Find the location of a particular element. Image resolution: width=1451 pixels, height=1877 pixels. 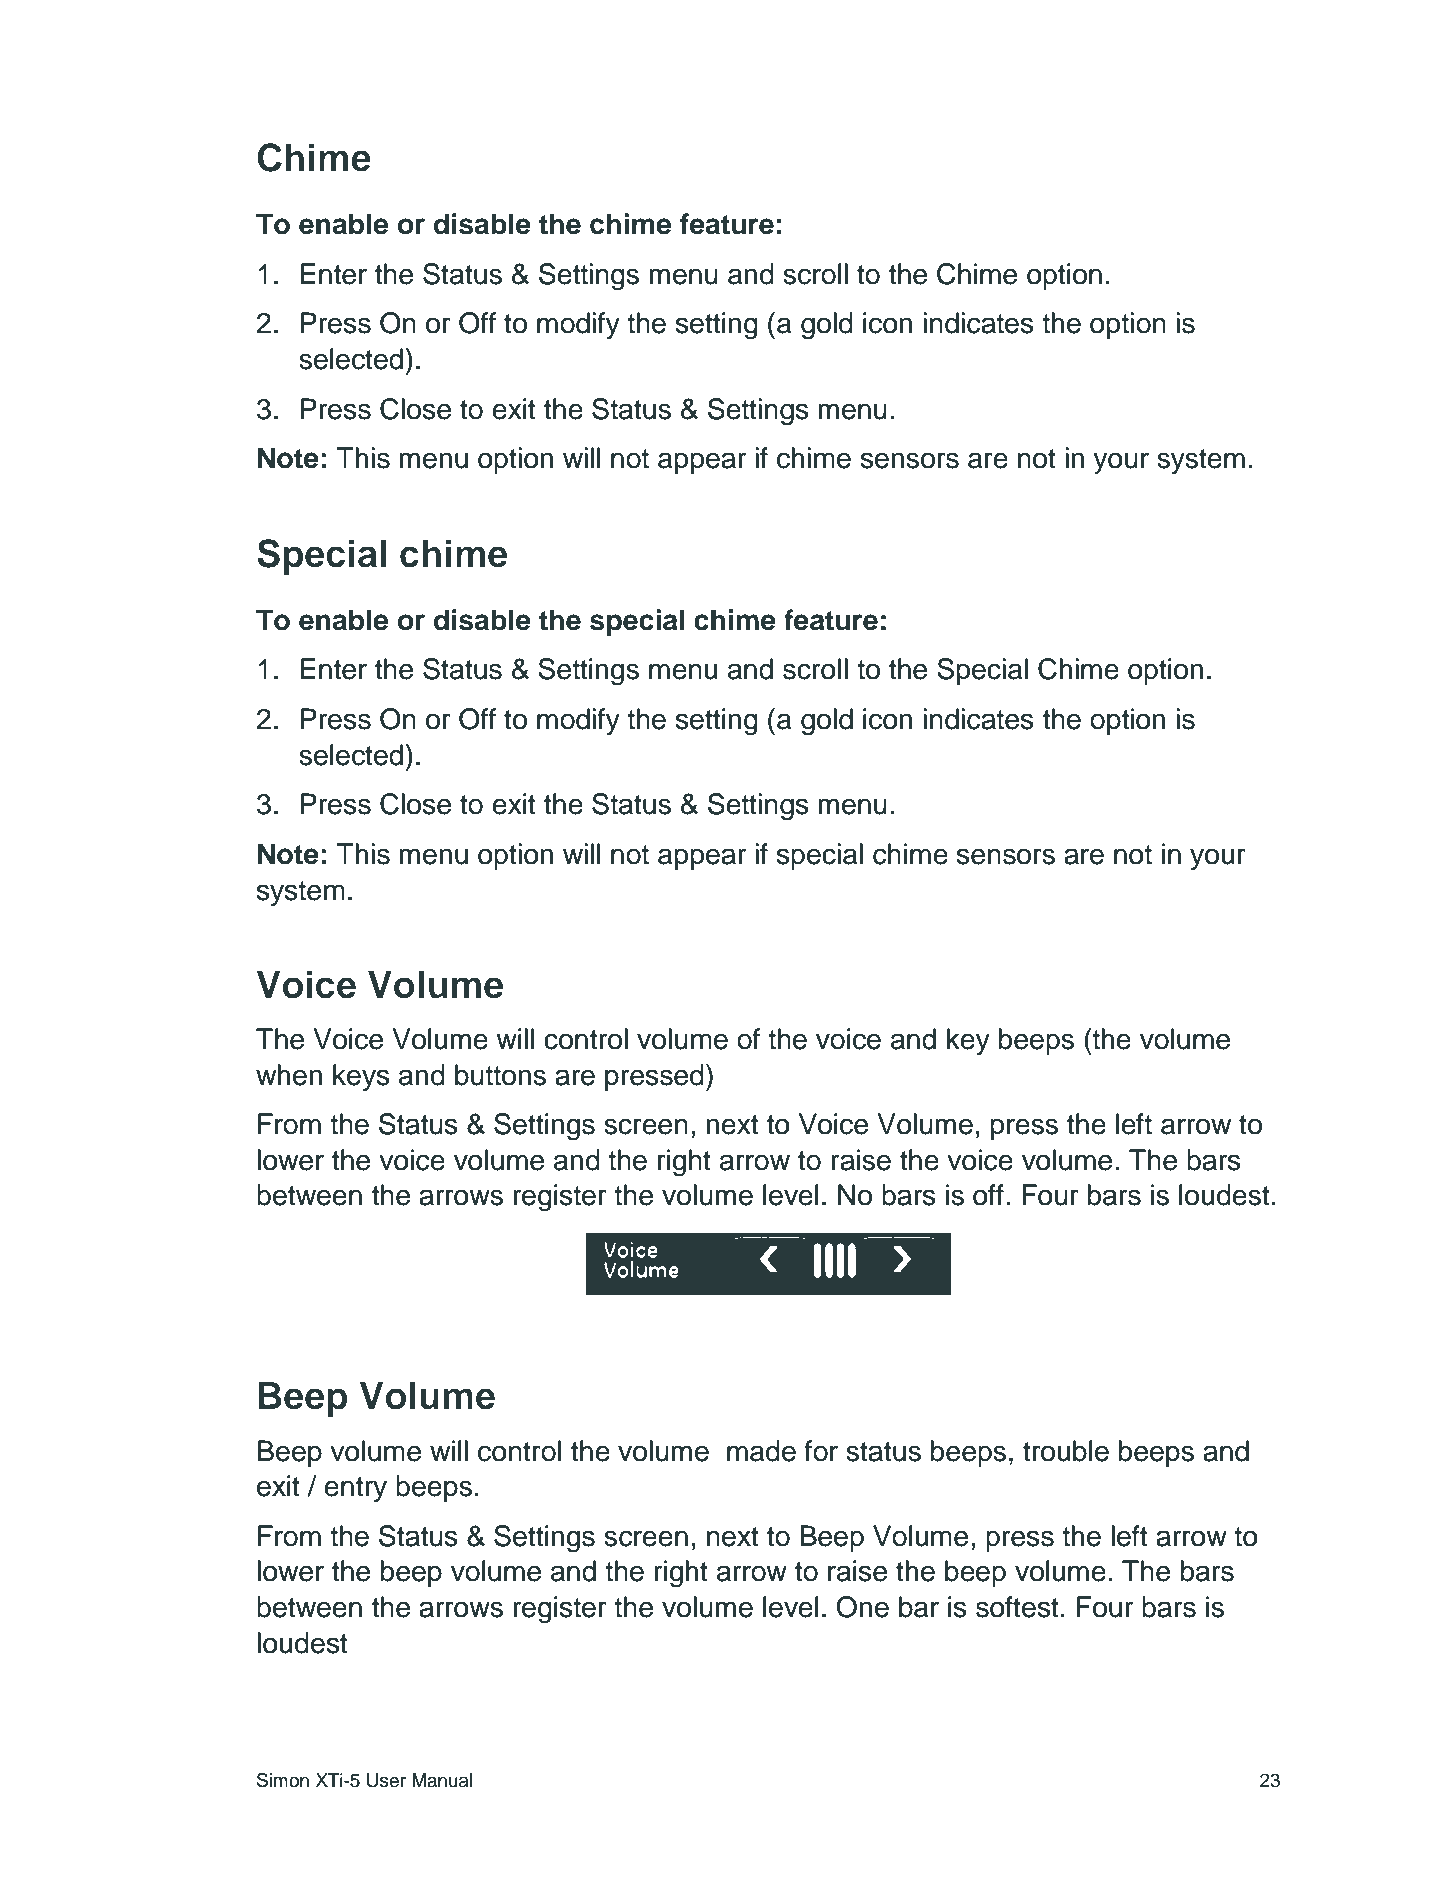

Manual is located at coordinates (442, 1780).
